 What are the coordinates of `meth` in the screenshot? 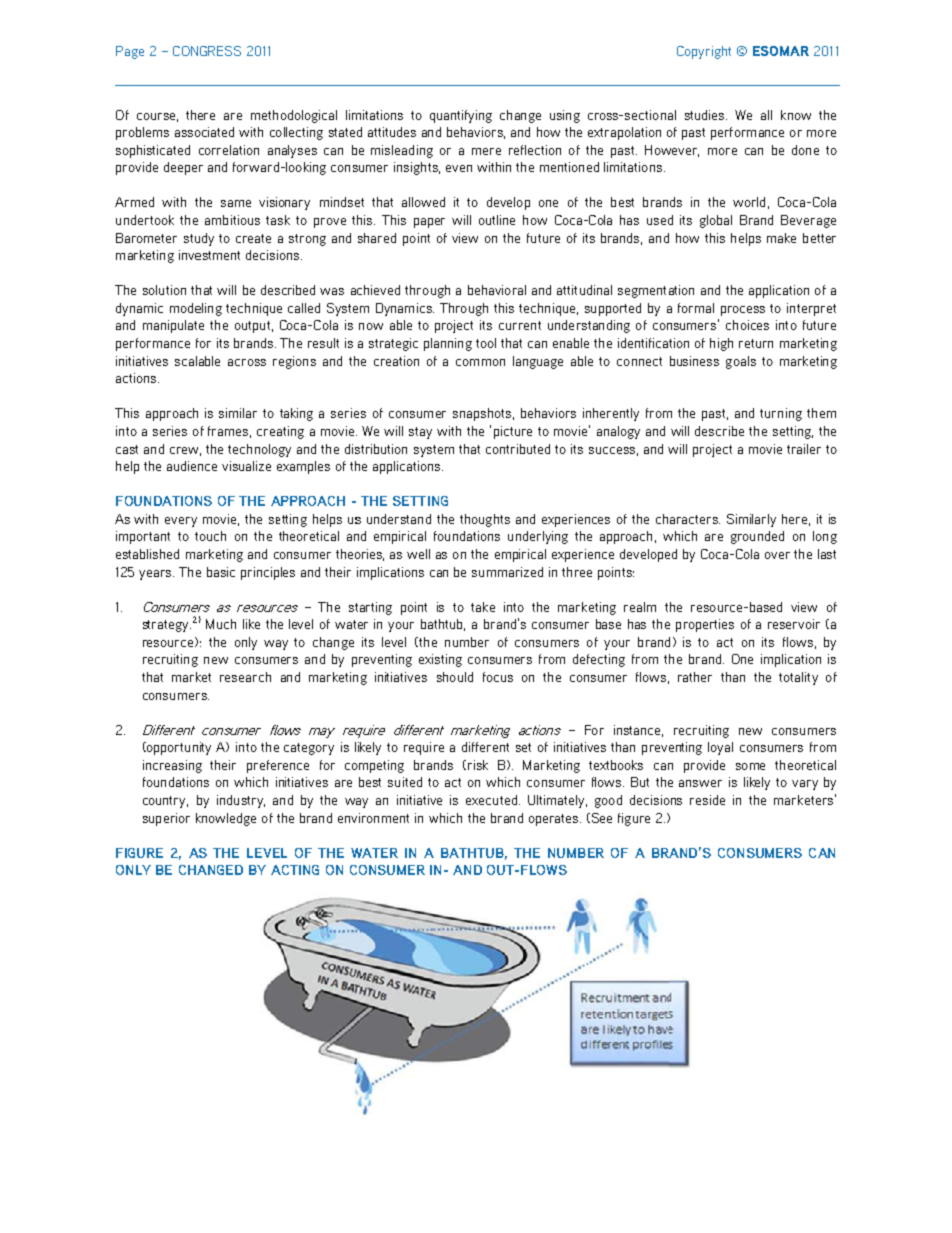 It's located at (264, 115).
